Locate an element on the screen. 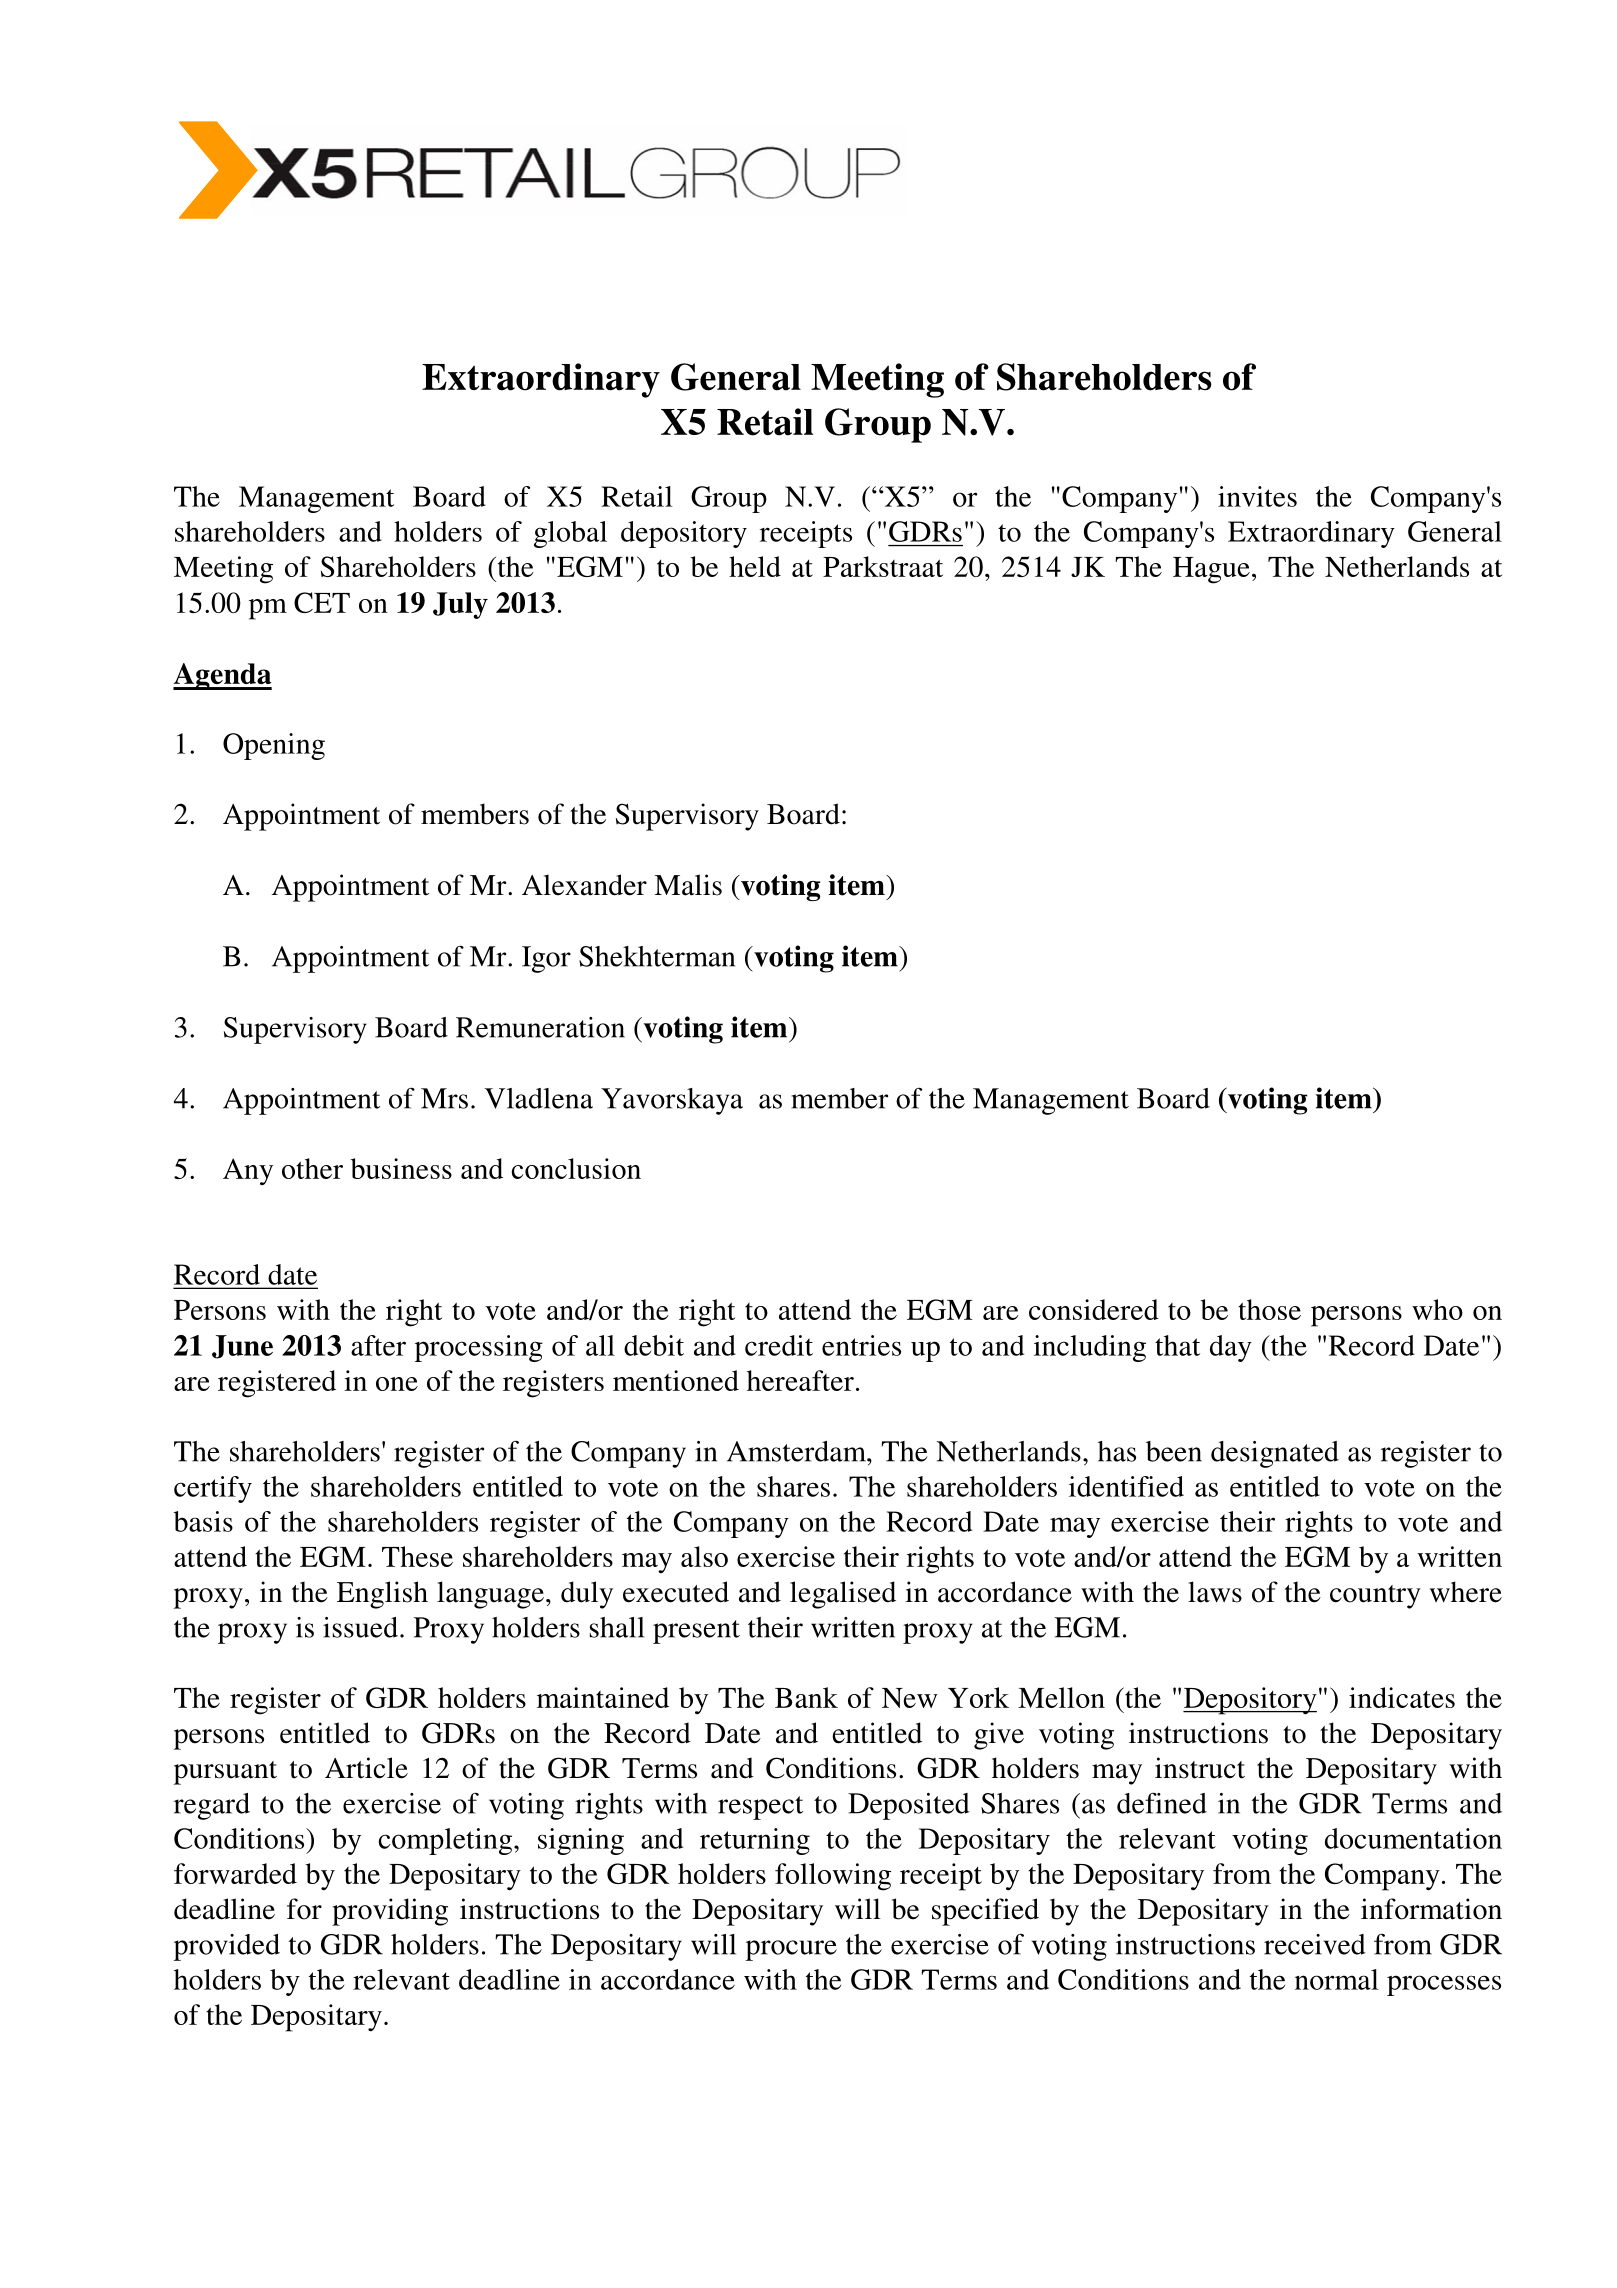  Alexander is located at coordinates (584, 885).
